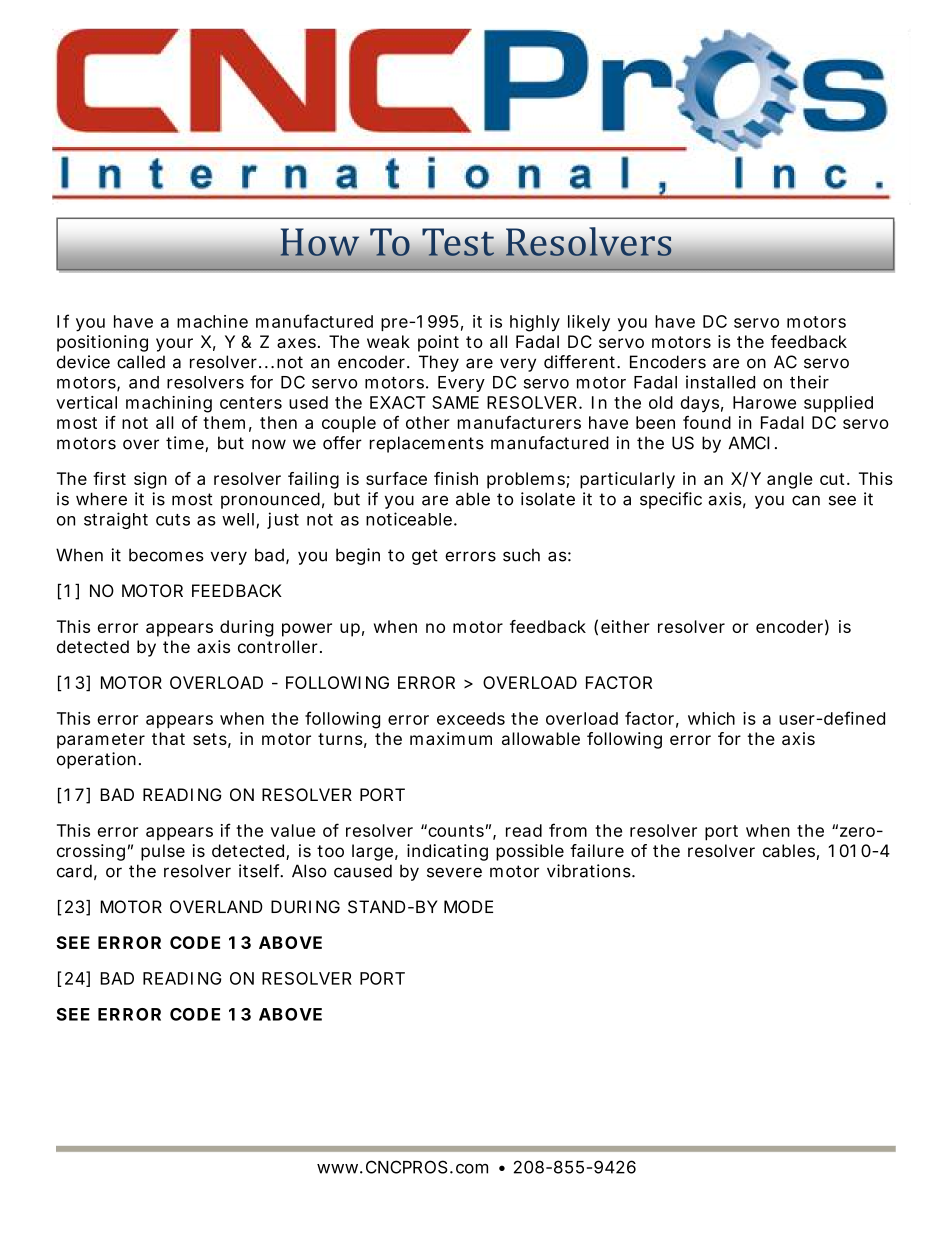 The image size is (952, 1233). Describe the element at coordinates (150, 480) in the document. I see `sign` at that location.
